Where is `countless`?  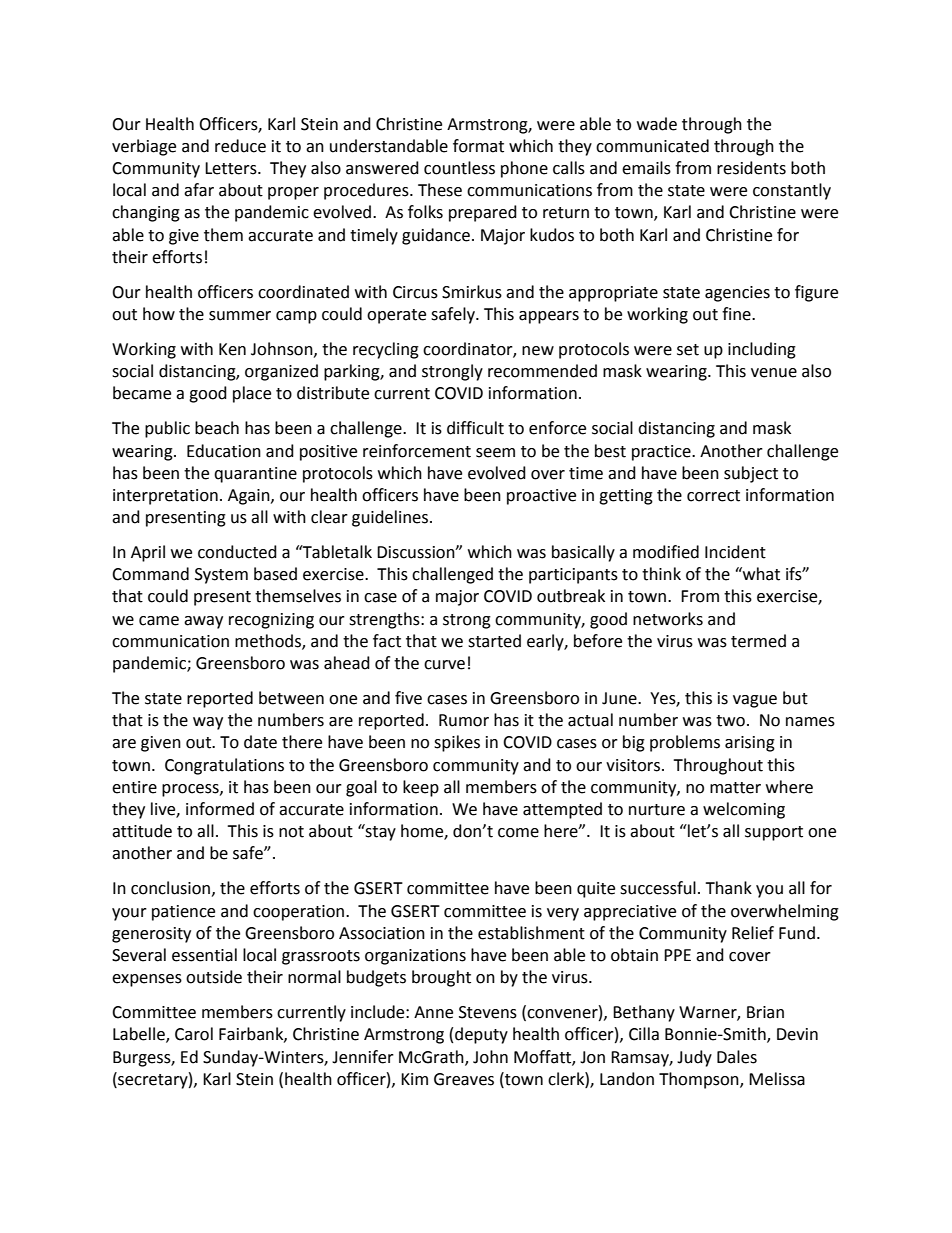
countless is located at coordinates (459, 168).
